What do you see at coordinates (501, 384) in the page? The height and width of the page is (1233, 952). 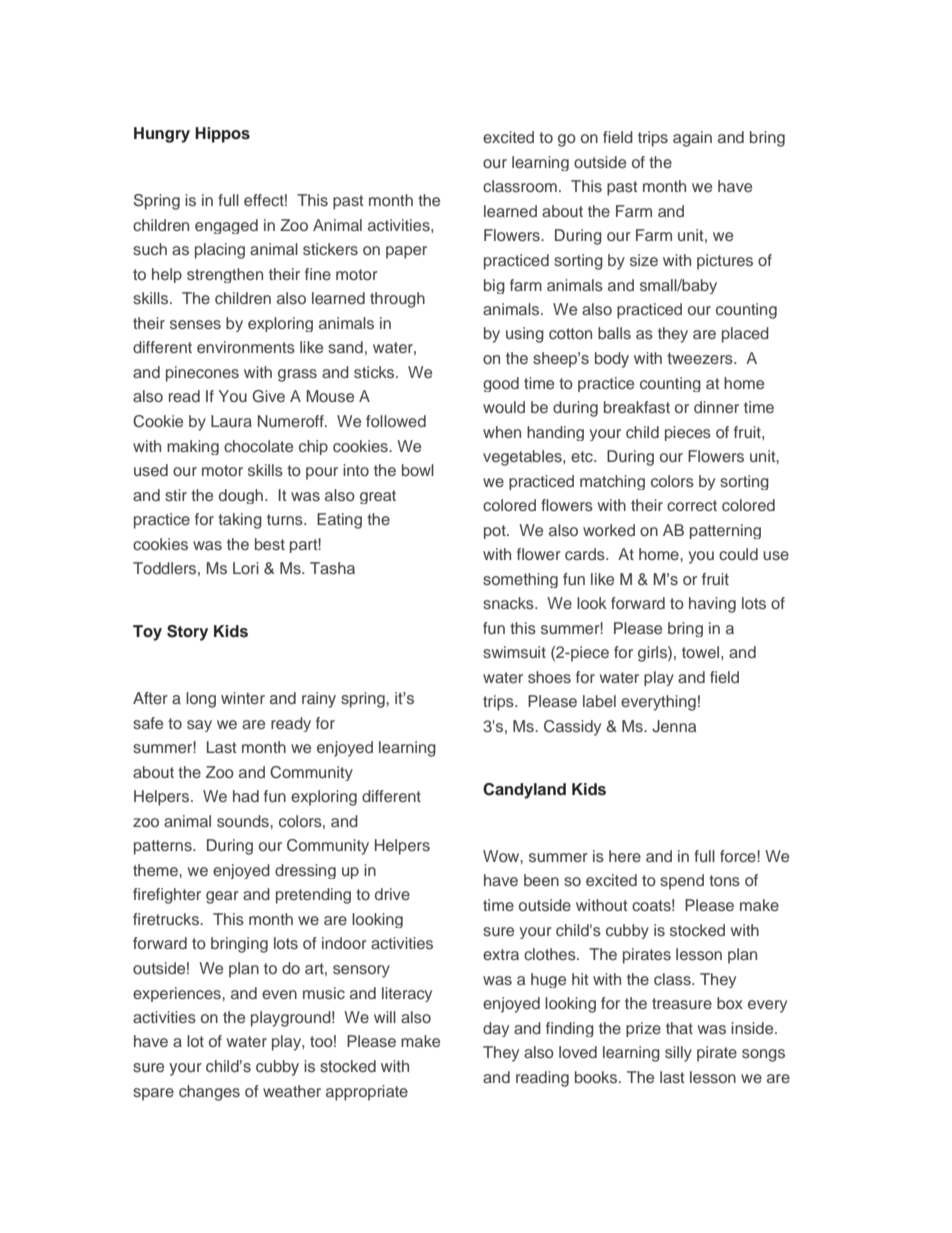 I see `good` at bounding box center [501, 384].
